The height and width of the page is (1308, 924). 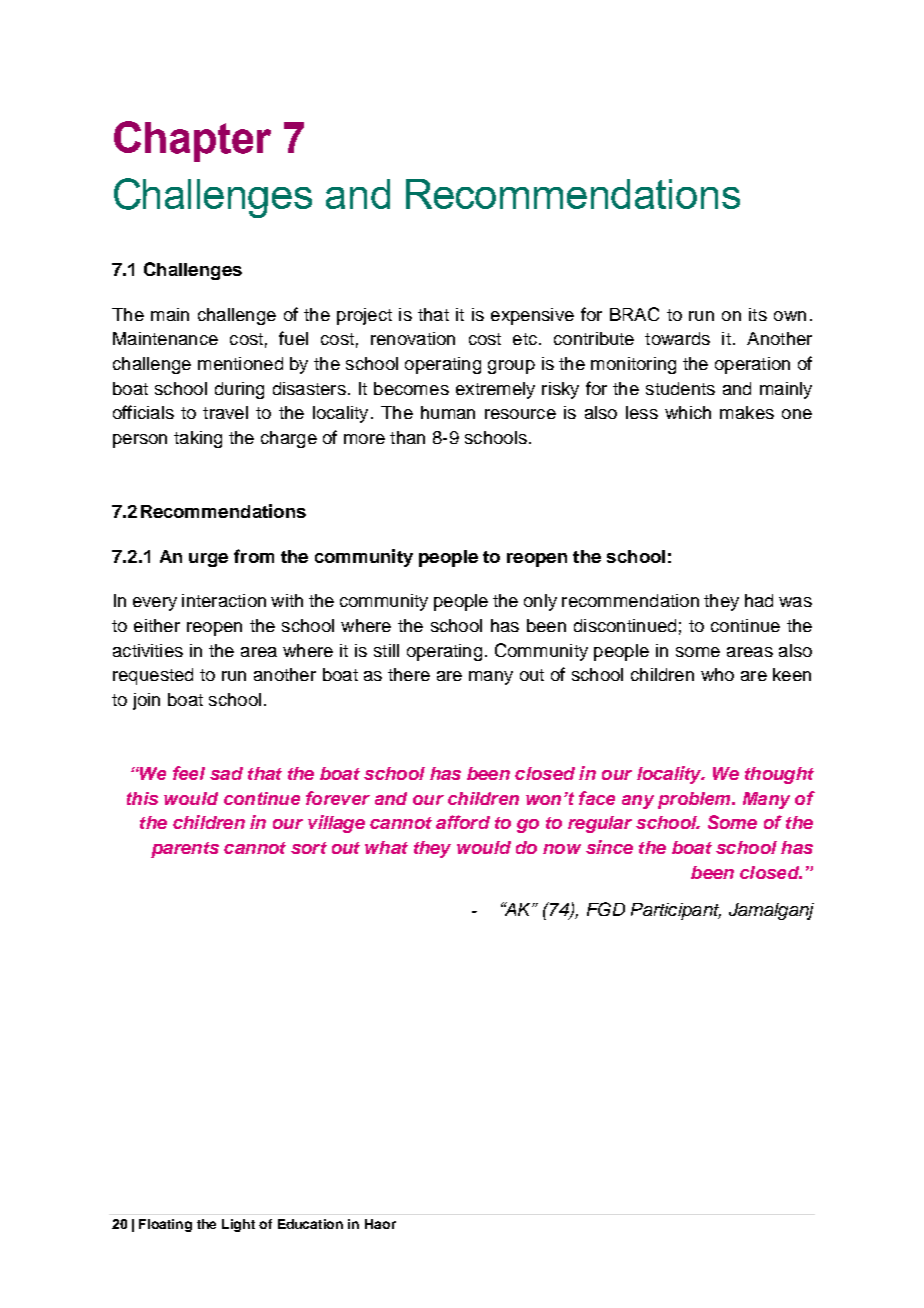 I want to click on requested, so click(x=153, y=676).
